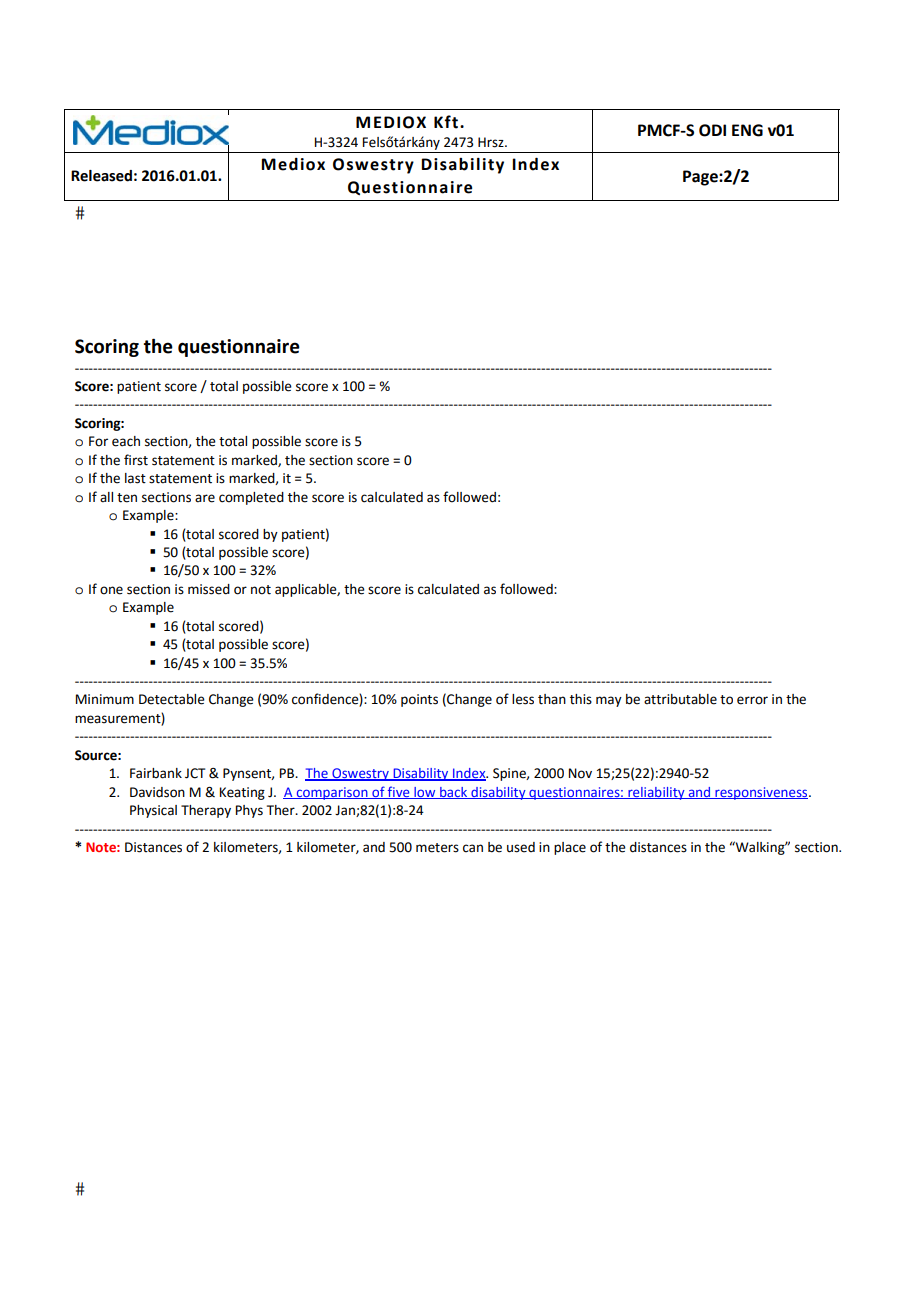 This page has height=1308, width=924. Describe the element at coordinates (747, 130) in the page. I see `ENG` at that location.
